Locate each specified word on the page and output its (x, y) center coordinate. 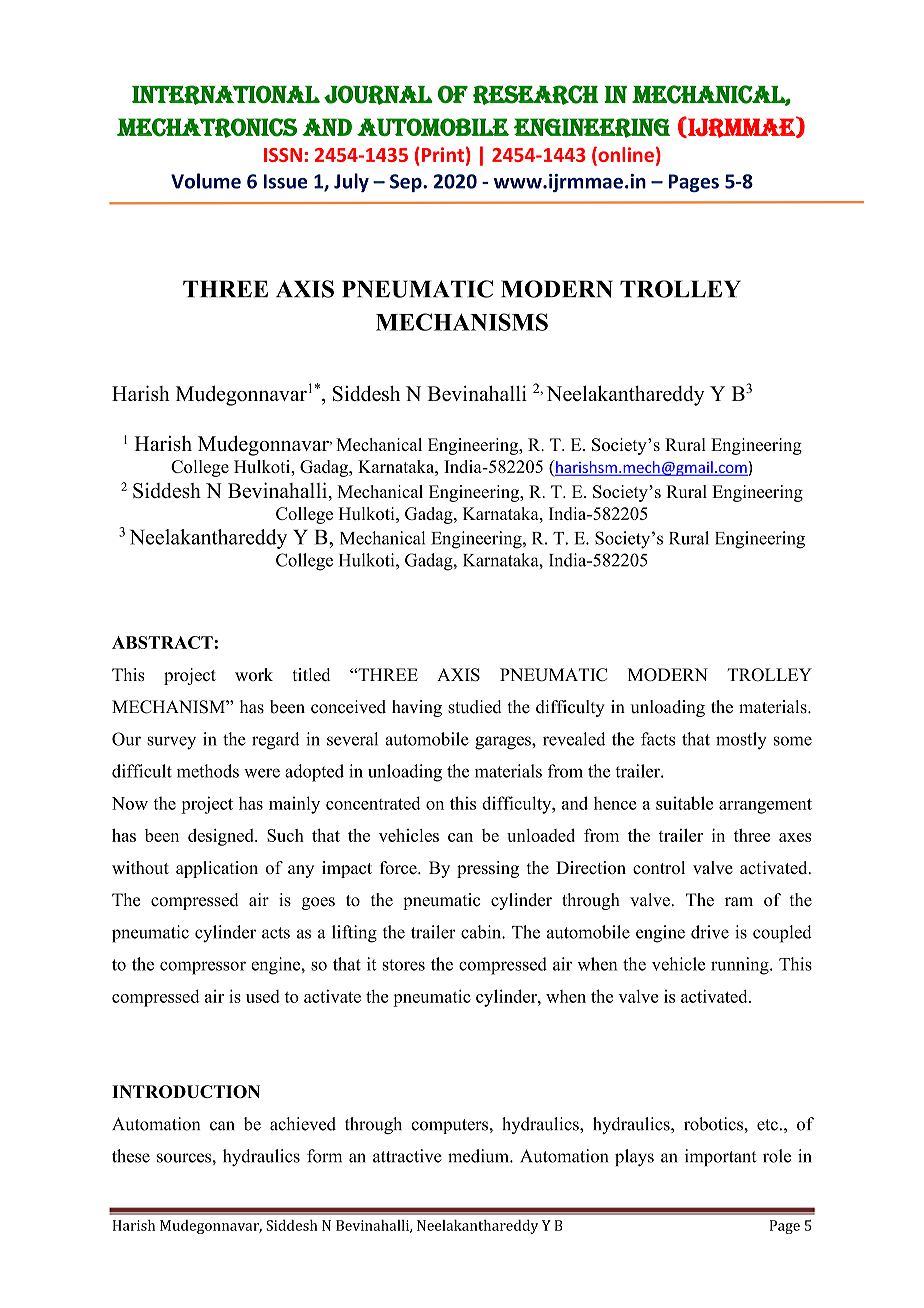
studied (475, 707)
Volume (206, 181)
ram (739, 901)
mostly (741, 741)
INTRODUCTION (186, 1091)
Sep (407, 183)
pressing (488, 869)
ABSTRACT (162, 642)
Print (441, 154)
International (226, 95)
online (625, 156)
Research (536, 95)
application (217, 869)
